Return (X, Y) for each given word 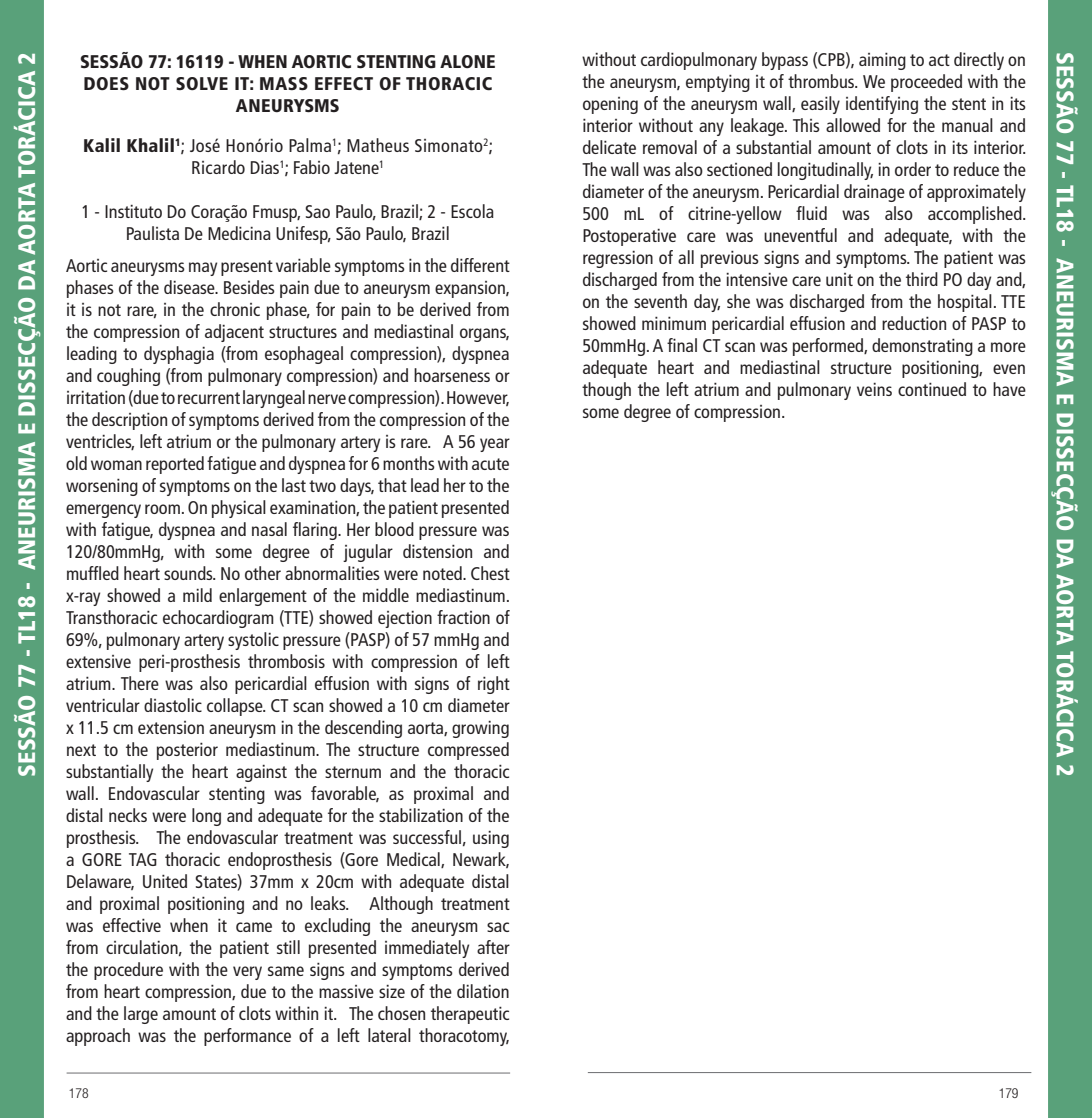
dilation (483, 991)
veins (874, 389)
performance (247, 1037)
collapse (236, 707)
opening (610, 105)
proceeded (926, 83)
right (494, 685)
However (478, 398)
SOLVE (202, 83)
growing (480, 729)
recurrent (209, 398)
